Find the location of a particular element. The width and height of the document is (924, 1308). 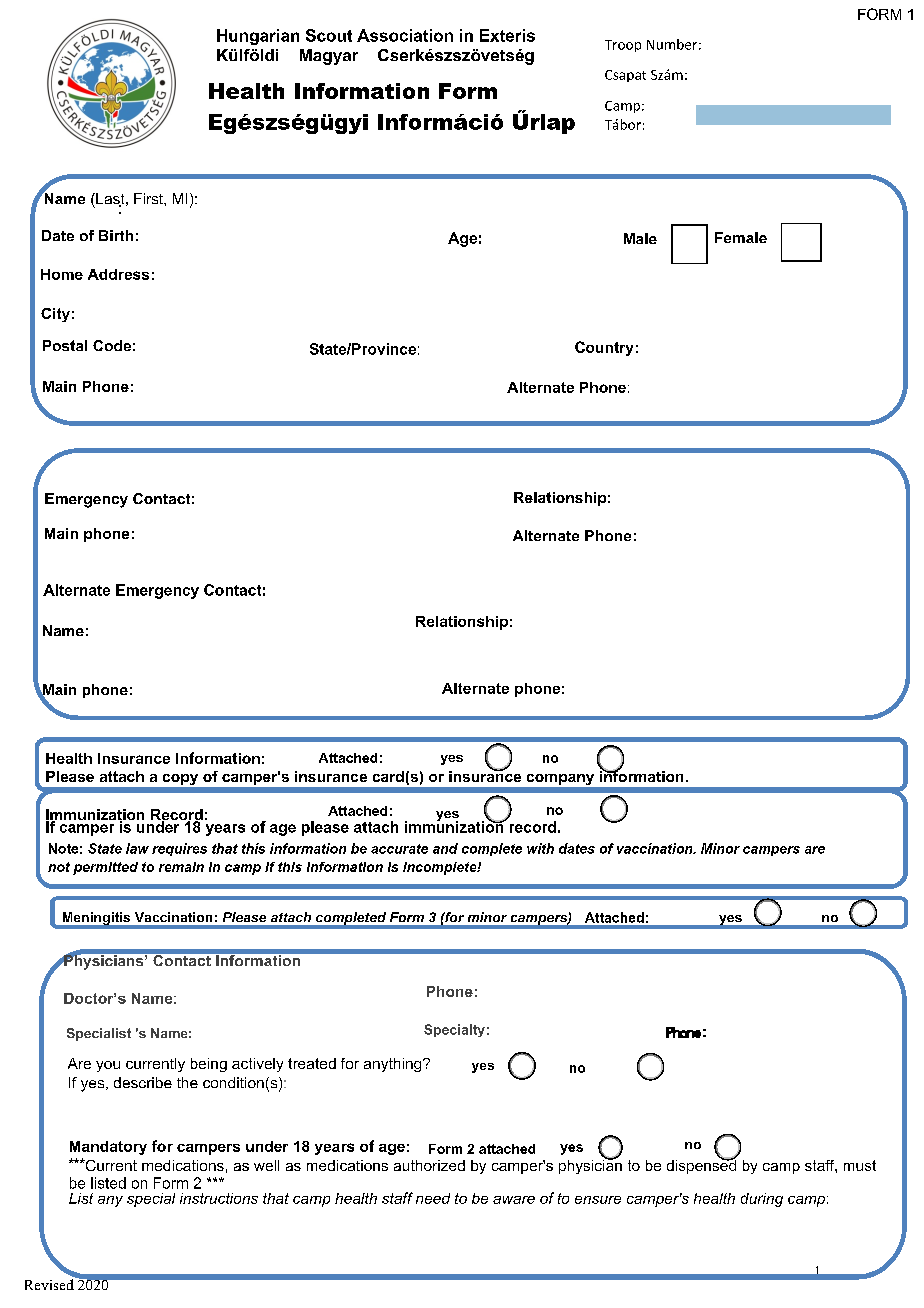

dispensed is located at coordinates (701, 1165).
